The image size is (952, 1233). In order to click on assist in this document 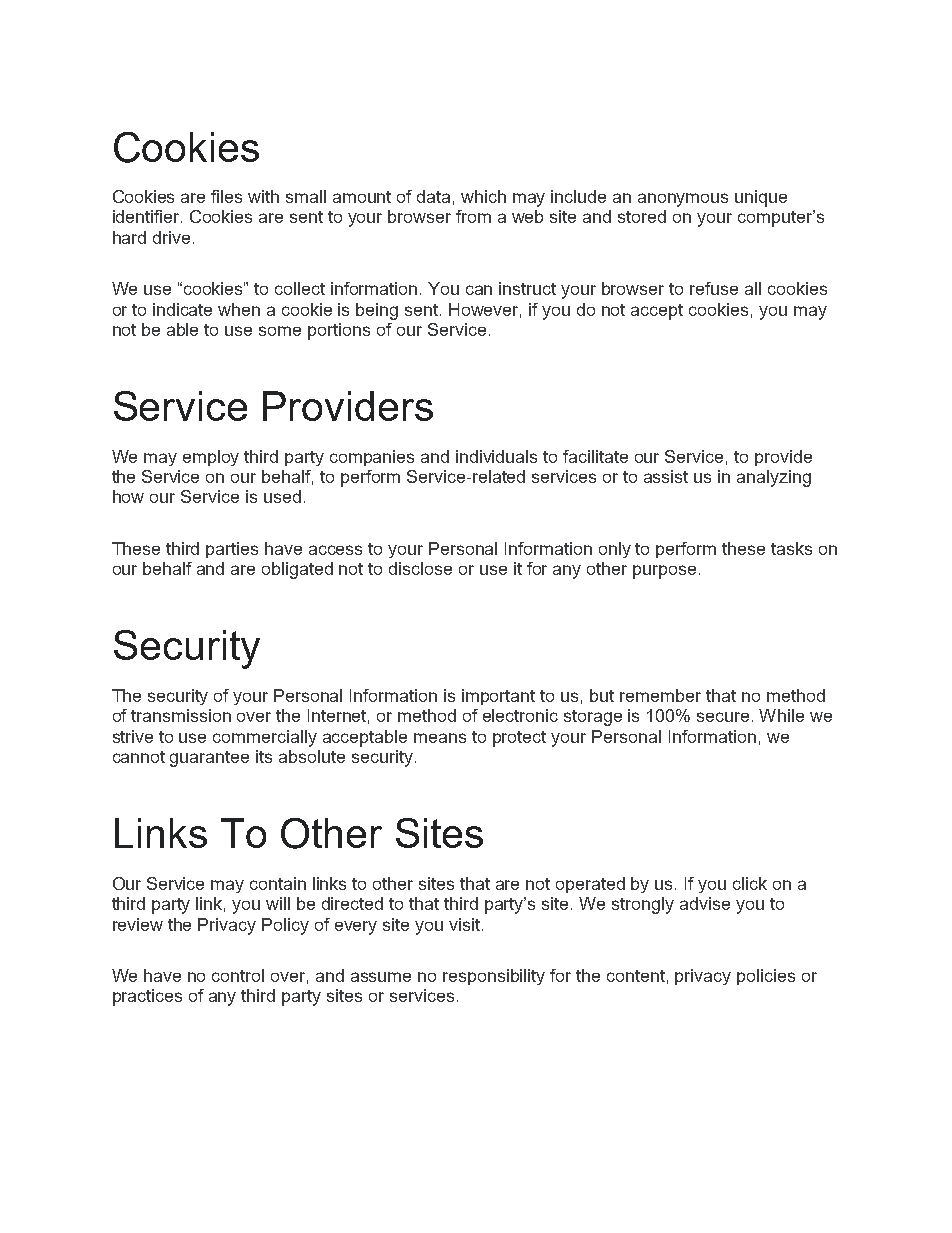, I will do `click(666, 476)`.
